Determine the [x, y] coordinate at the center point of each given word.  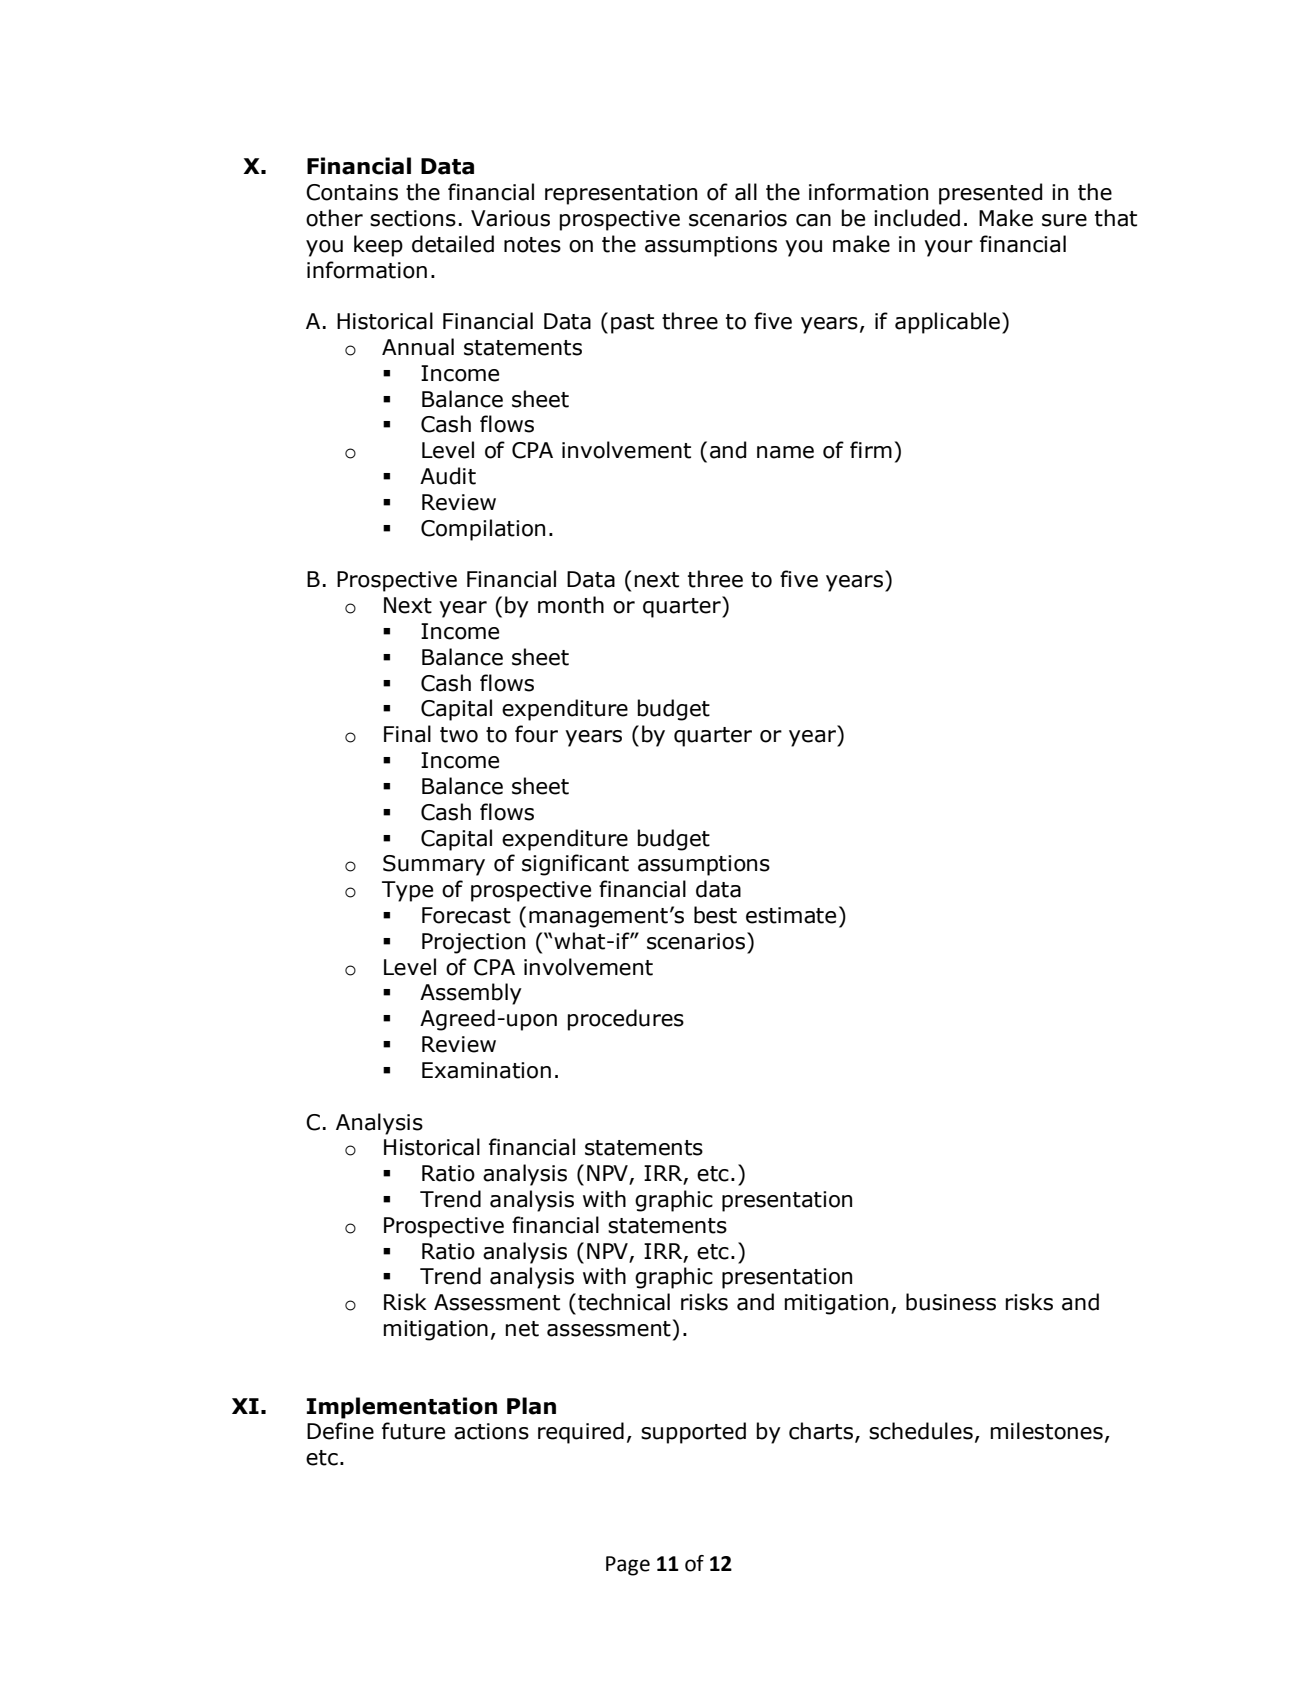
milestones [1047, 1431]
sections [413, 218]
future [413, 1431]
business [951, 1302]
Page [628, 1566]
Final [407, 734]
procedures [626, 1020]
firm [871, 449]
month [571, 605]
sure [1064, 220]
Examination [486, 1070]
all [746, 192]
